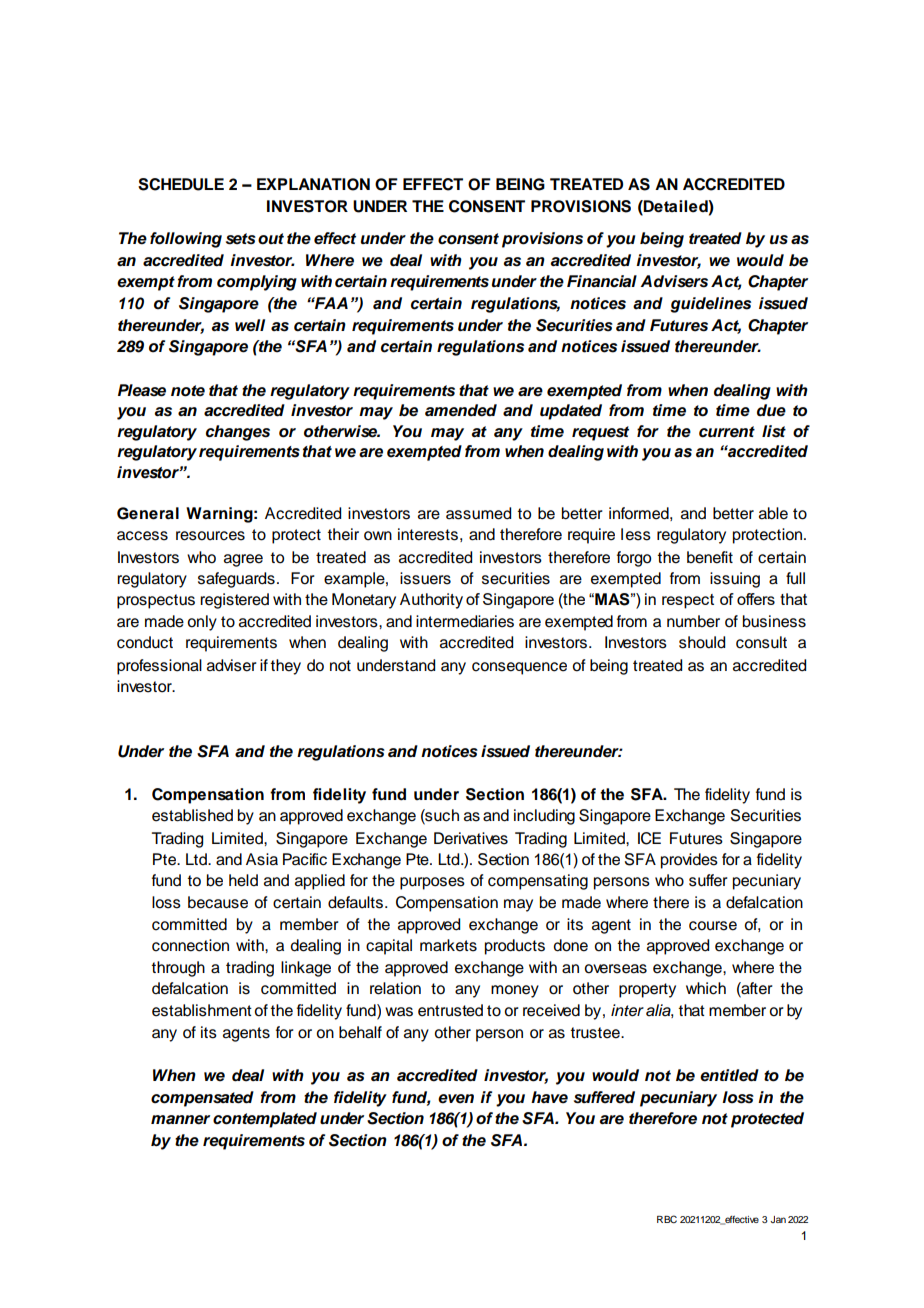  Describe the element at coordinates (667, 1219) in the screenshot. I see `RBC` at that location.
